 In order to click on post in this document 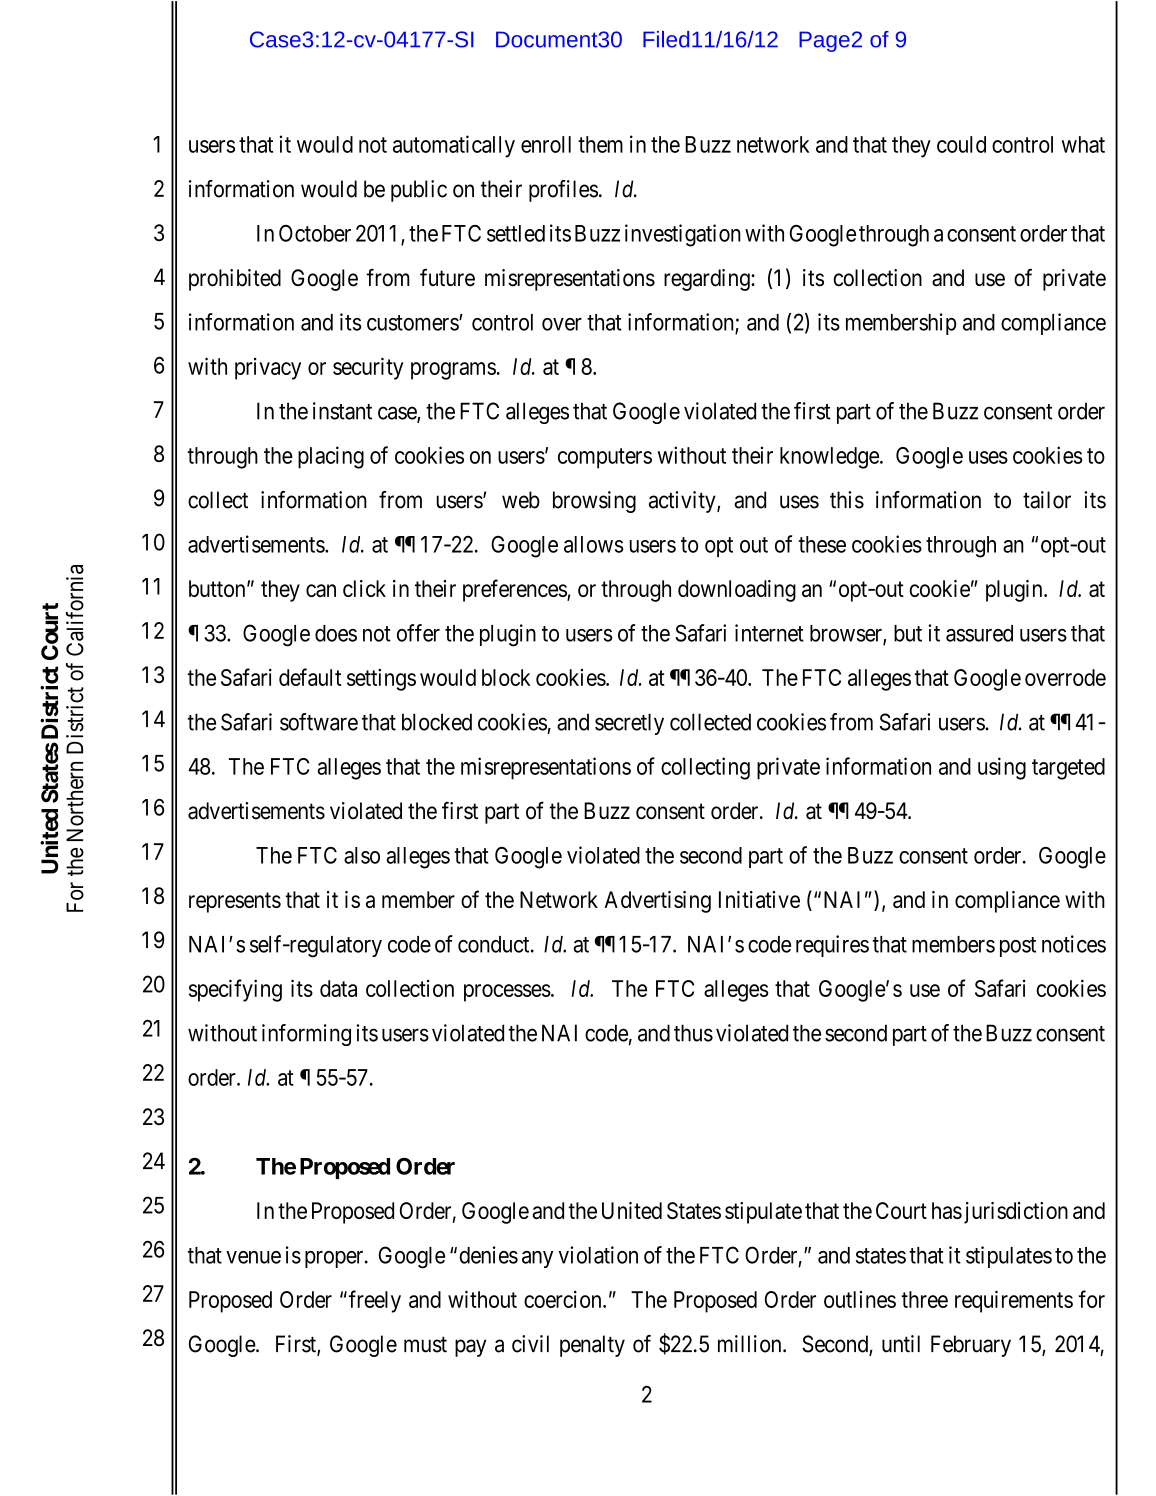, I will do `click(1018, 947)`.
